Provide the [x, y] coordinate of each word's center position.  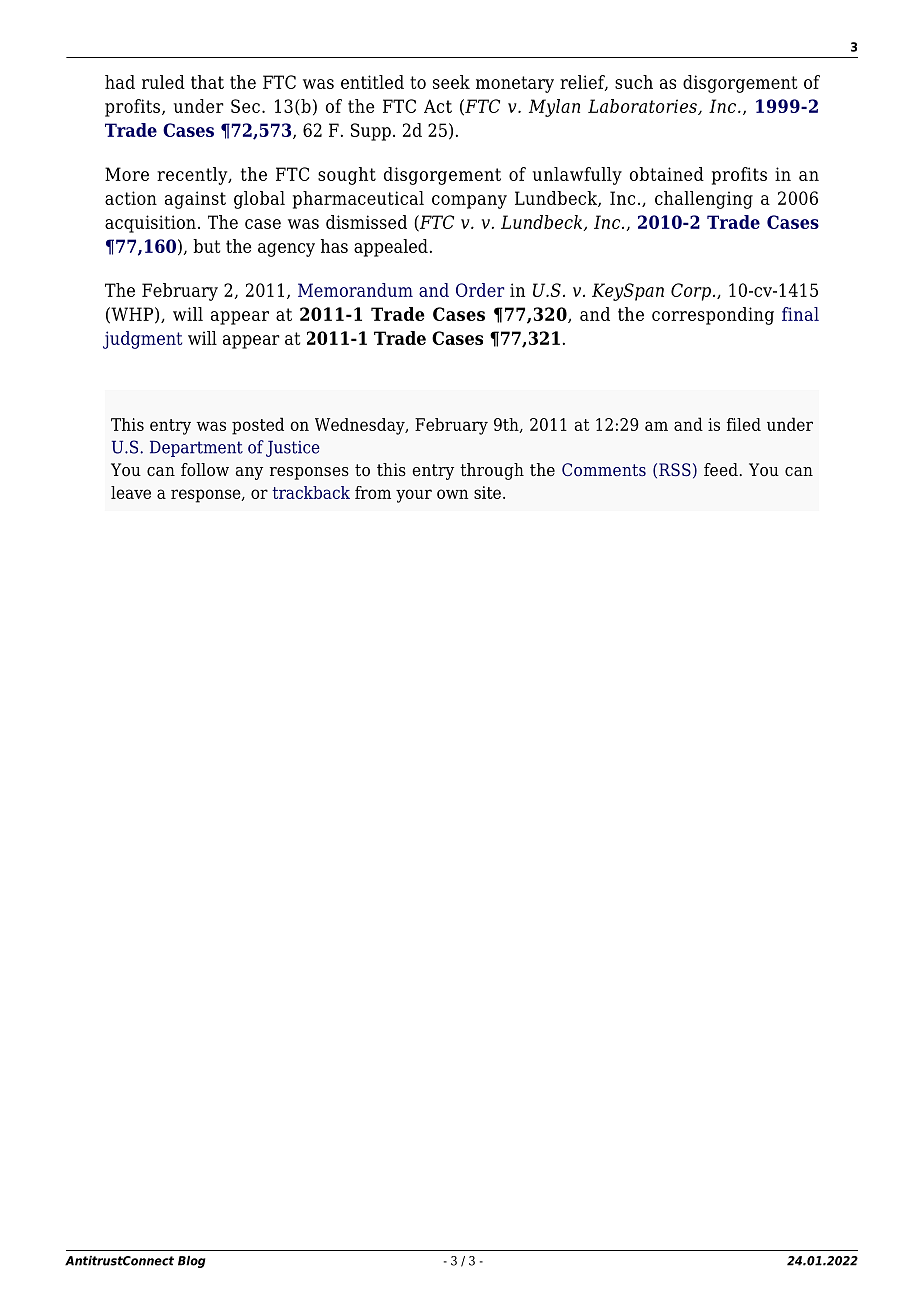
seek [451, 82]
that [207, 82]
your [414, 496]
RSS [675, 469]
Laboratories [643, 107]
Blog [191, 1262]
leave [131, 492]
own [452, 494]
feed [721, 470]
